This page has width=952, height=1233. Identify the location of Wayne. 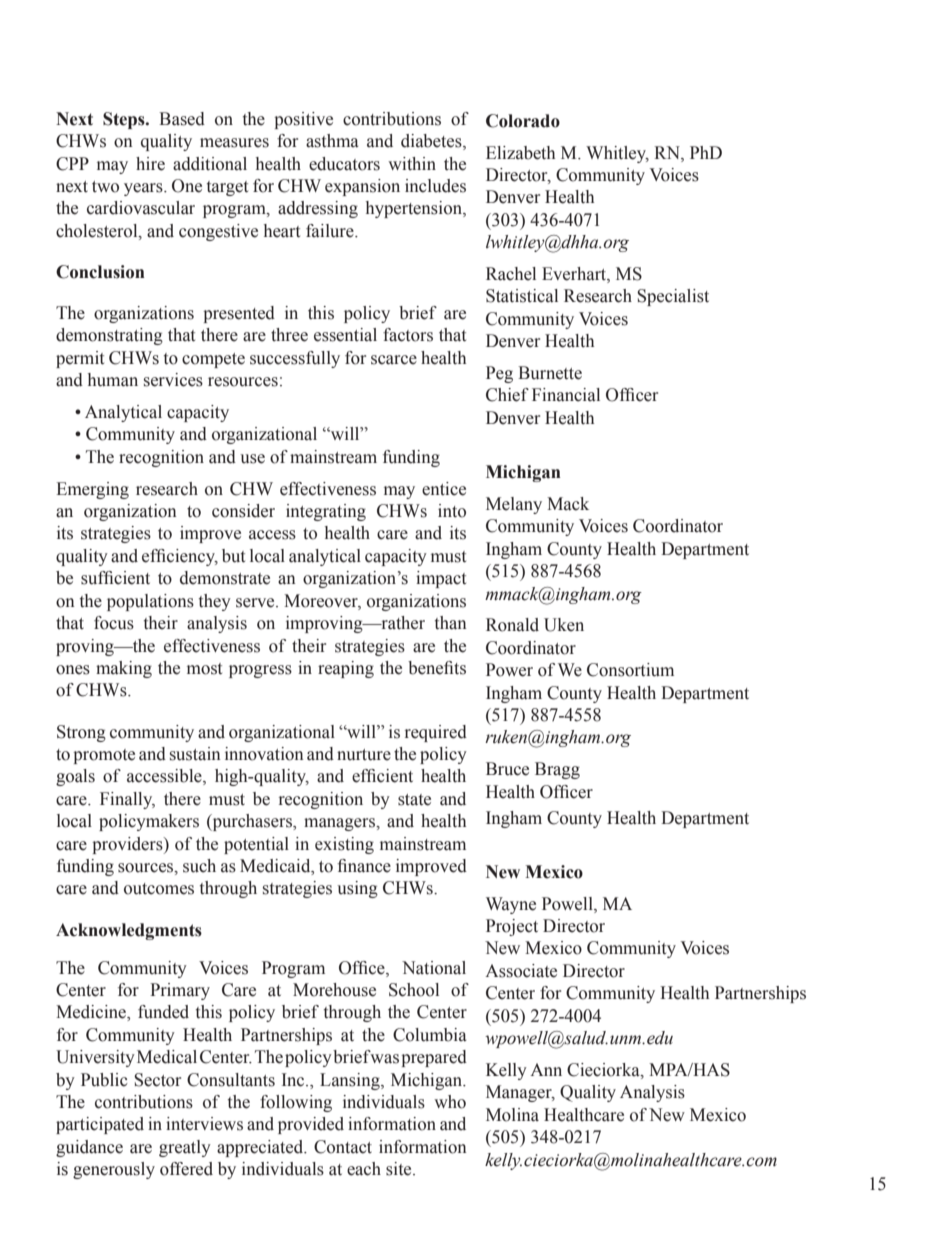
(511, 905).
